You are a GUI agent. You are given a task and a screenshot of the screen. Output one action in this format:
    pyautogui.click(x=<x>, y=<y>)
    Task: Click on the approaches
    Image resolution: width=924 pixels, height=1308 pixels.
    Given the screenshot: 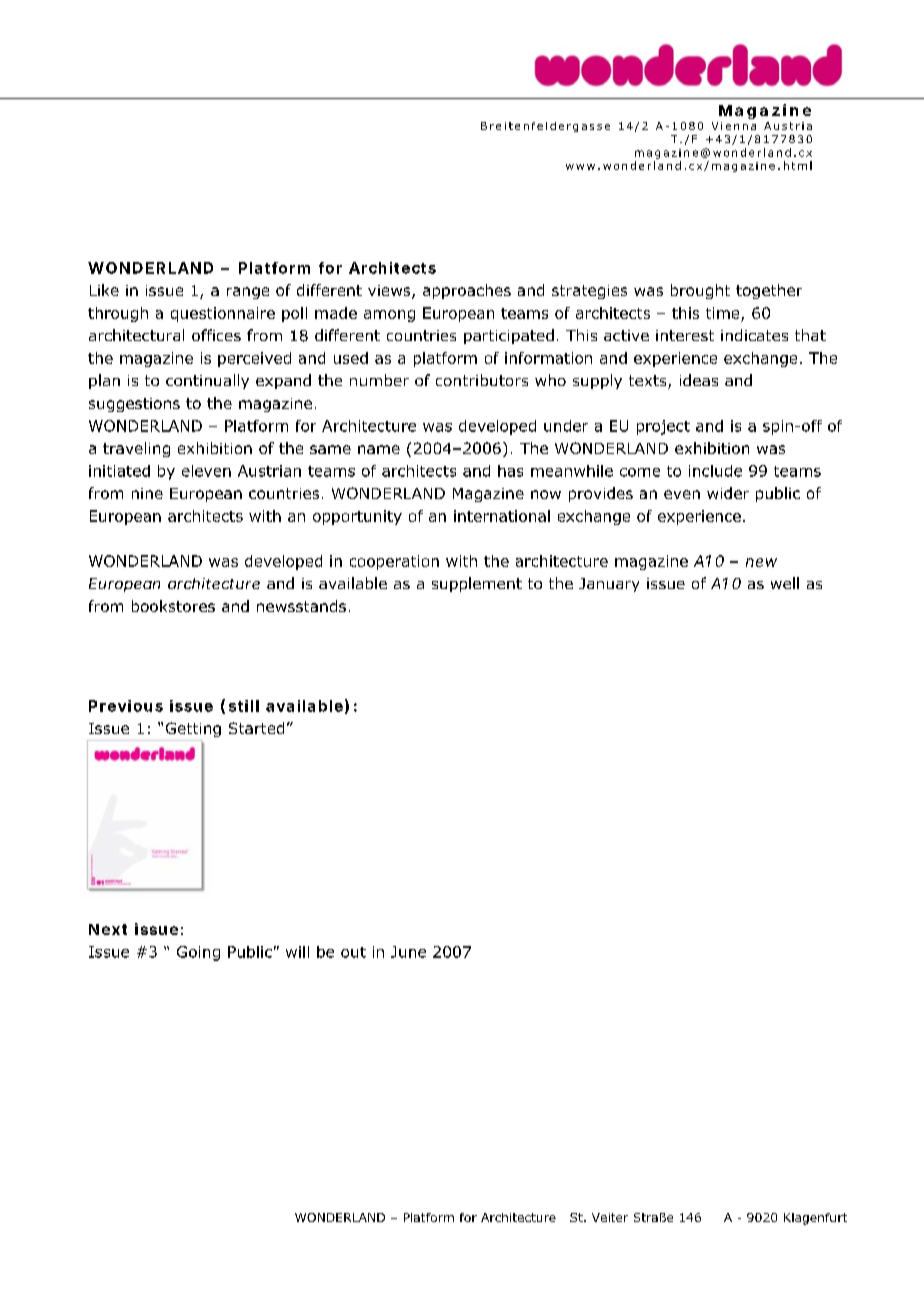 What is the action you would take?
    pyautogui.click(x=467, y=291)
